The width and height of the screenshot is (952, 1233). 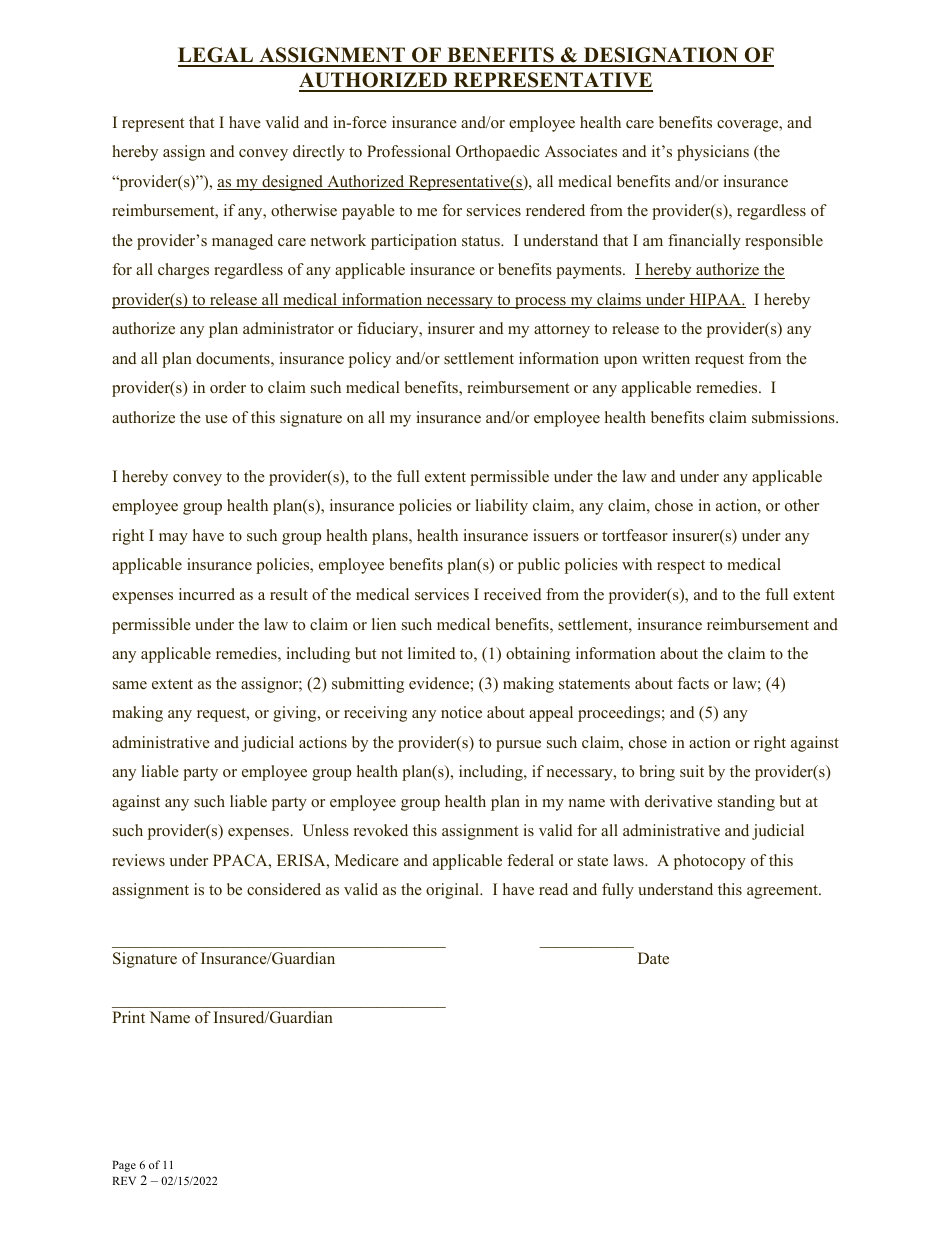 What do you see at coordinates (454, 891) in the screenshot?
I see `original` at bounding box center [454, 891].
